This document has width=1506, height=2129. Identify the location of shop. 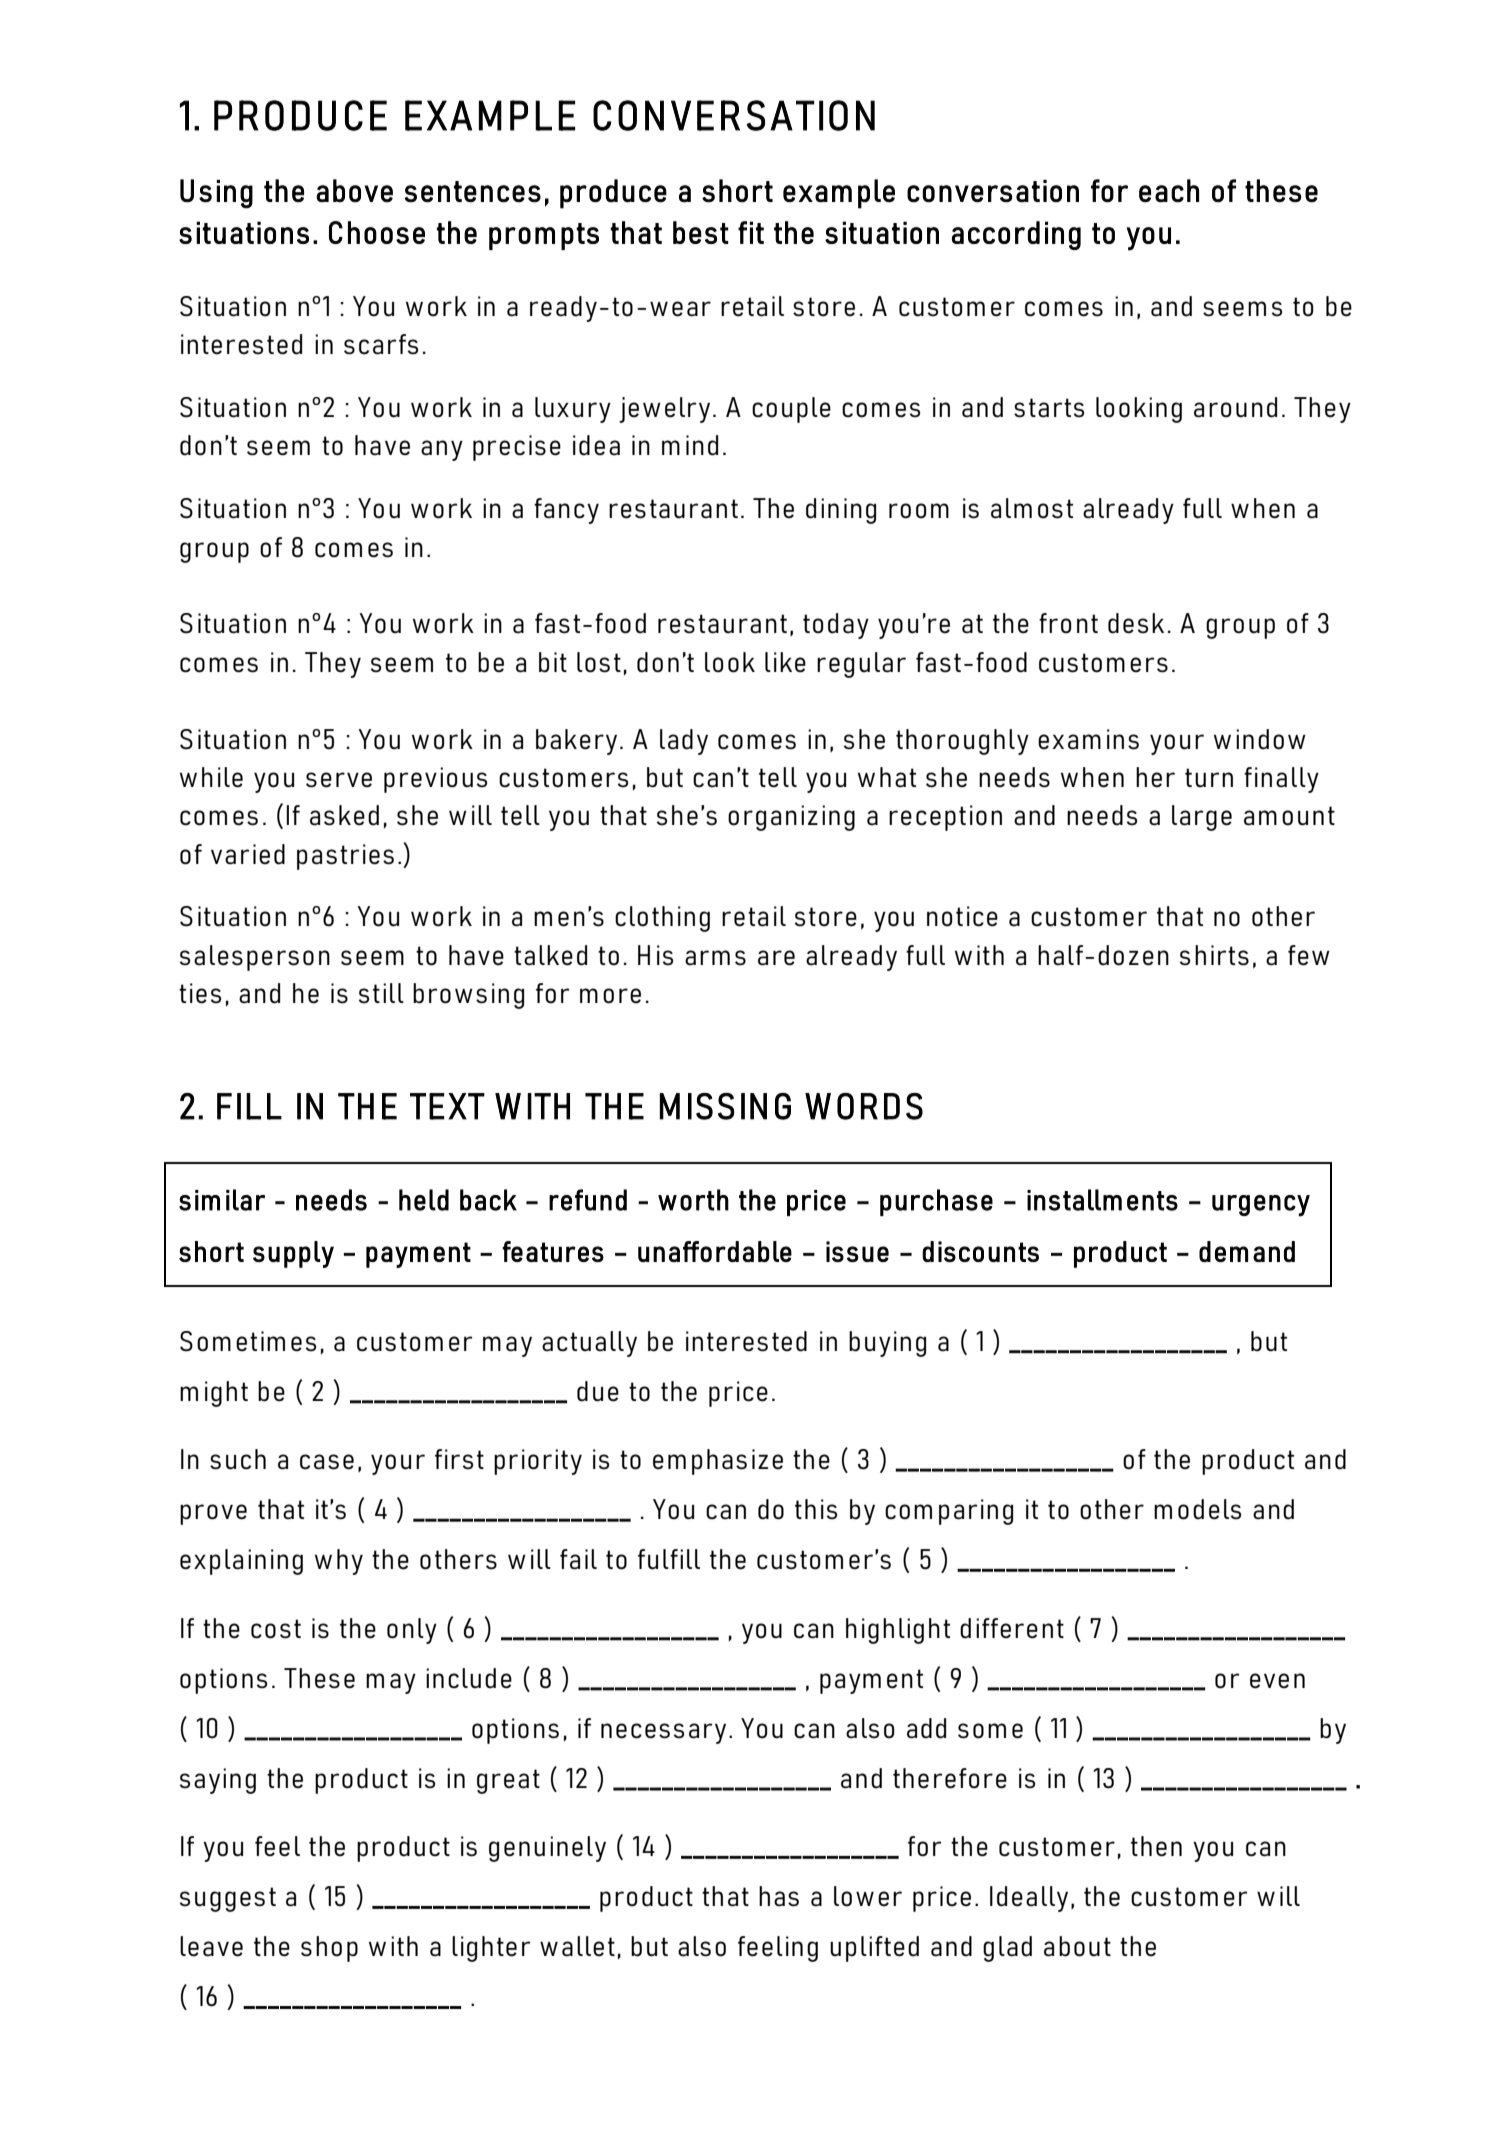
(329, 1949).
